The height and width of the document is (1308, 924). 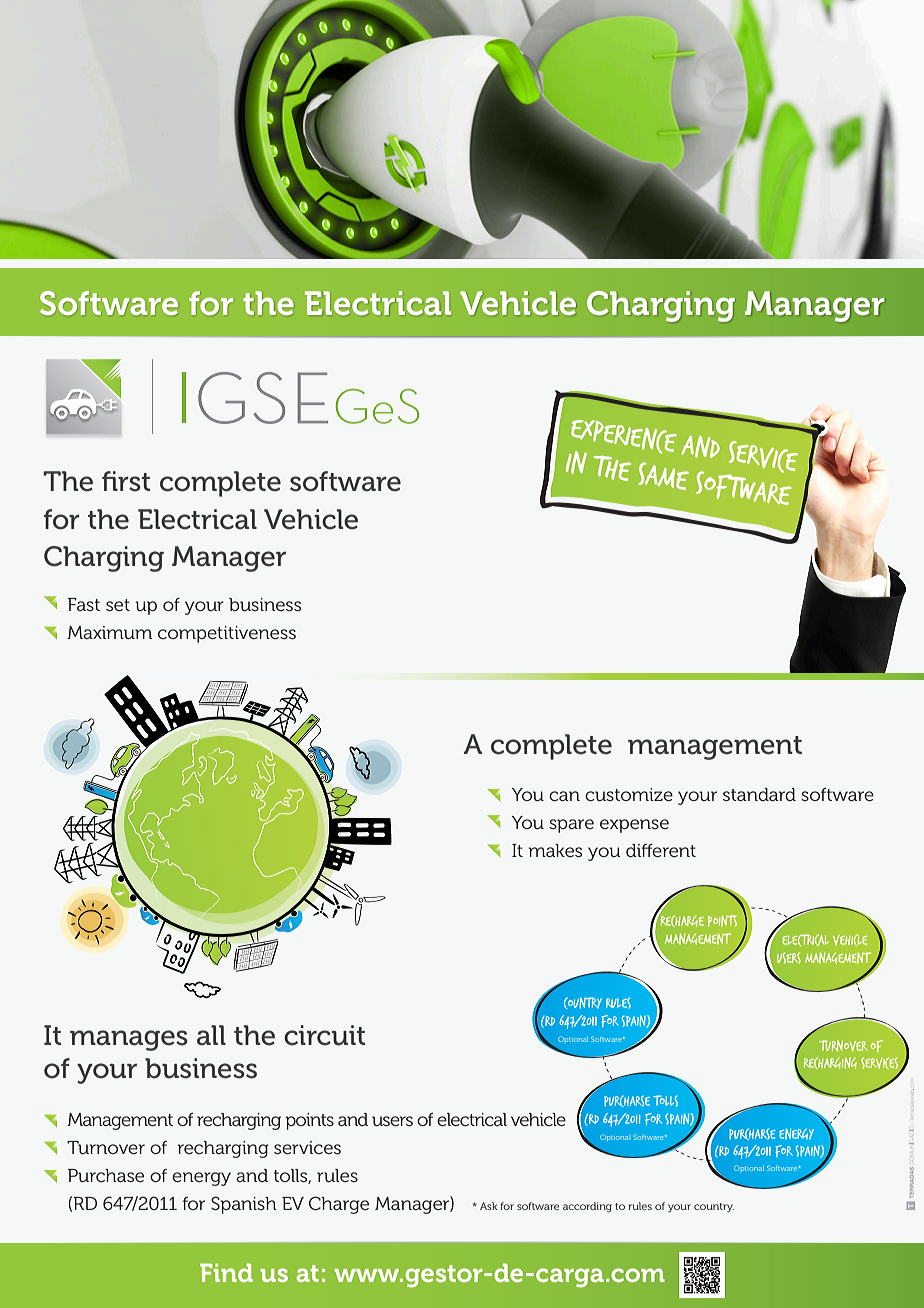 I want to click on according, so click(x=587, y=1207).
